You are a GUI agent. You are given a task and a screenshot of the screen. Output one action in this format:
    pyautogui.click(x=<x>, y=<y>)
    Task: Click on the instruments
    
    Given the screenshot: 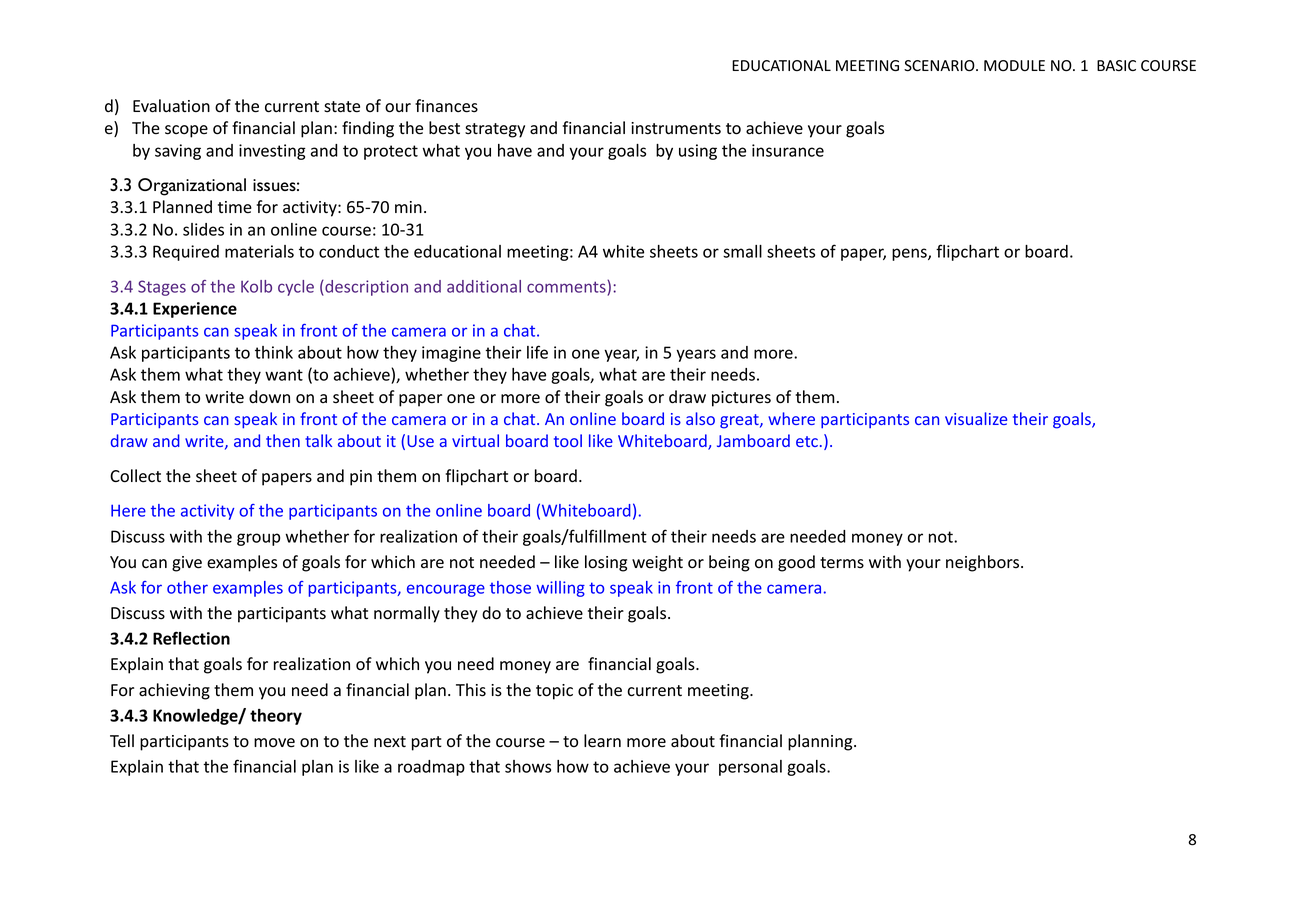 What is the action you would take?
    pyautogui.click(x=676, y=128)
